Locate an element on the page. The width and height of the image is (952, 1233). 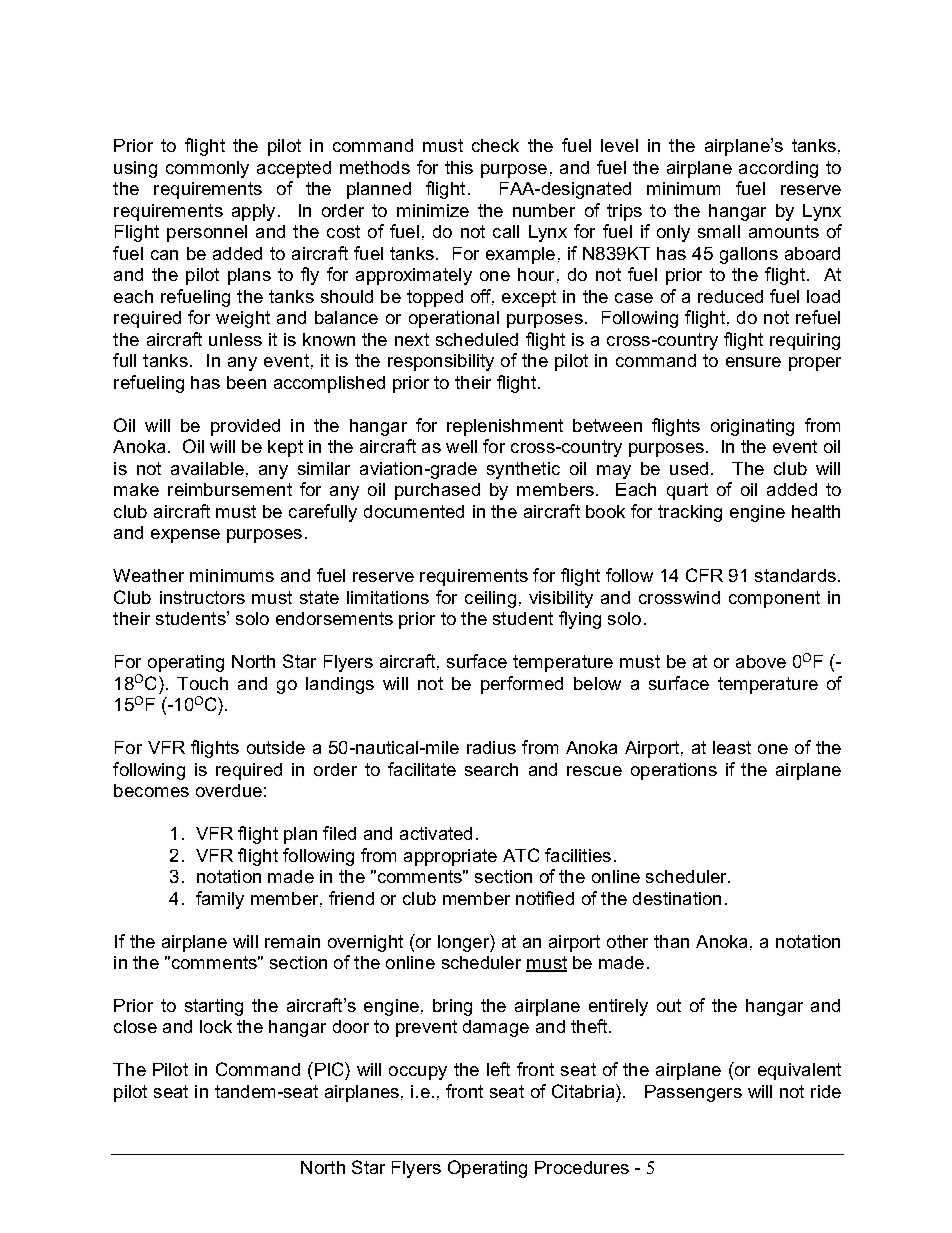
performed is located at coordinates (522, 685).
